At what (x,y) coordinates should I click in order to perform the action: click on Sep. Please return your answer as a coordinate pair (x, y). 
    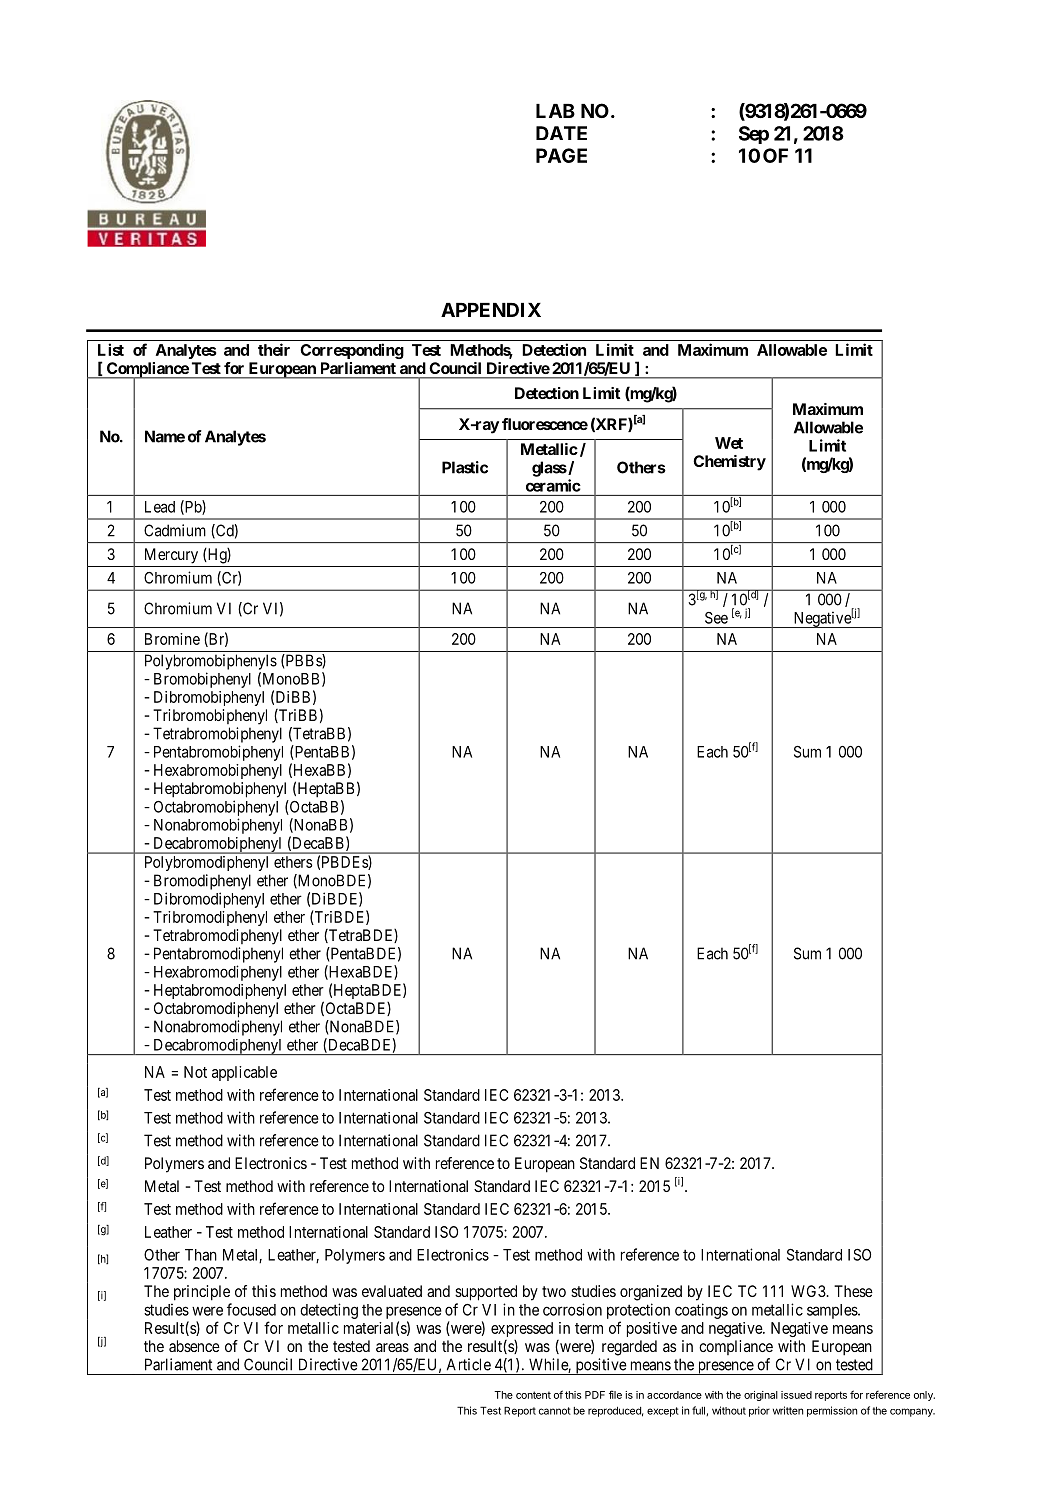
    Looking at the image, I should click on (754, 135).
